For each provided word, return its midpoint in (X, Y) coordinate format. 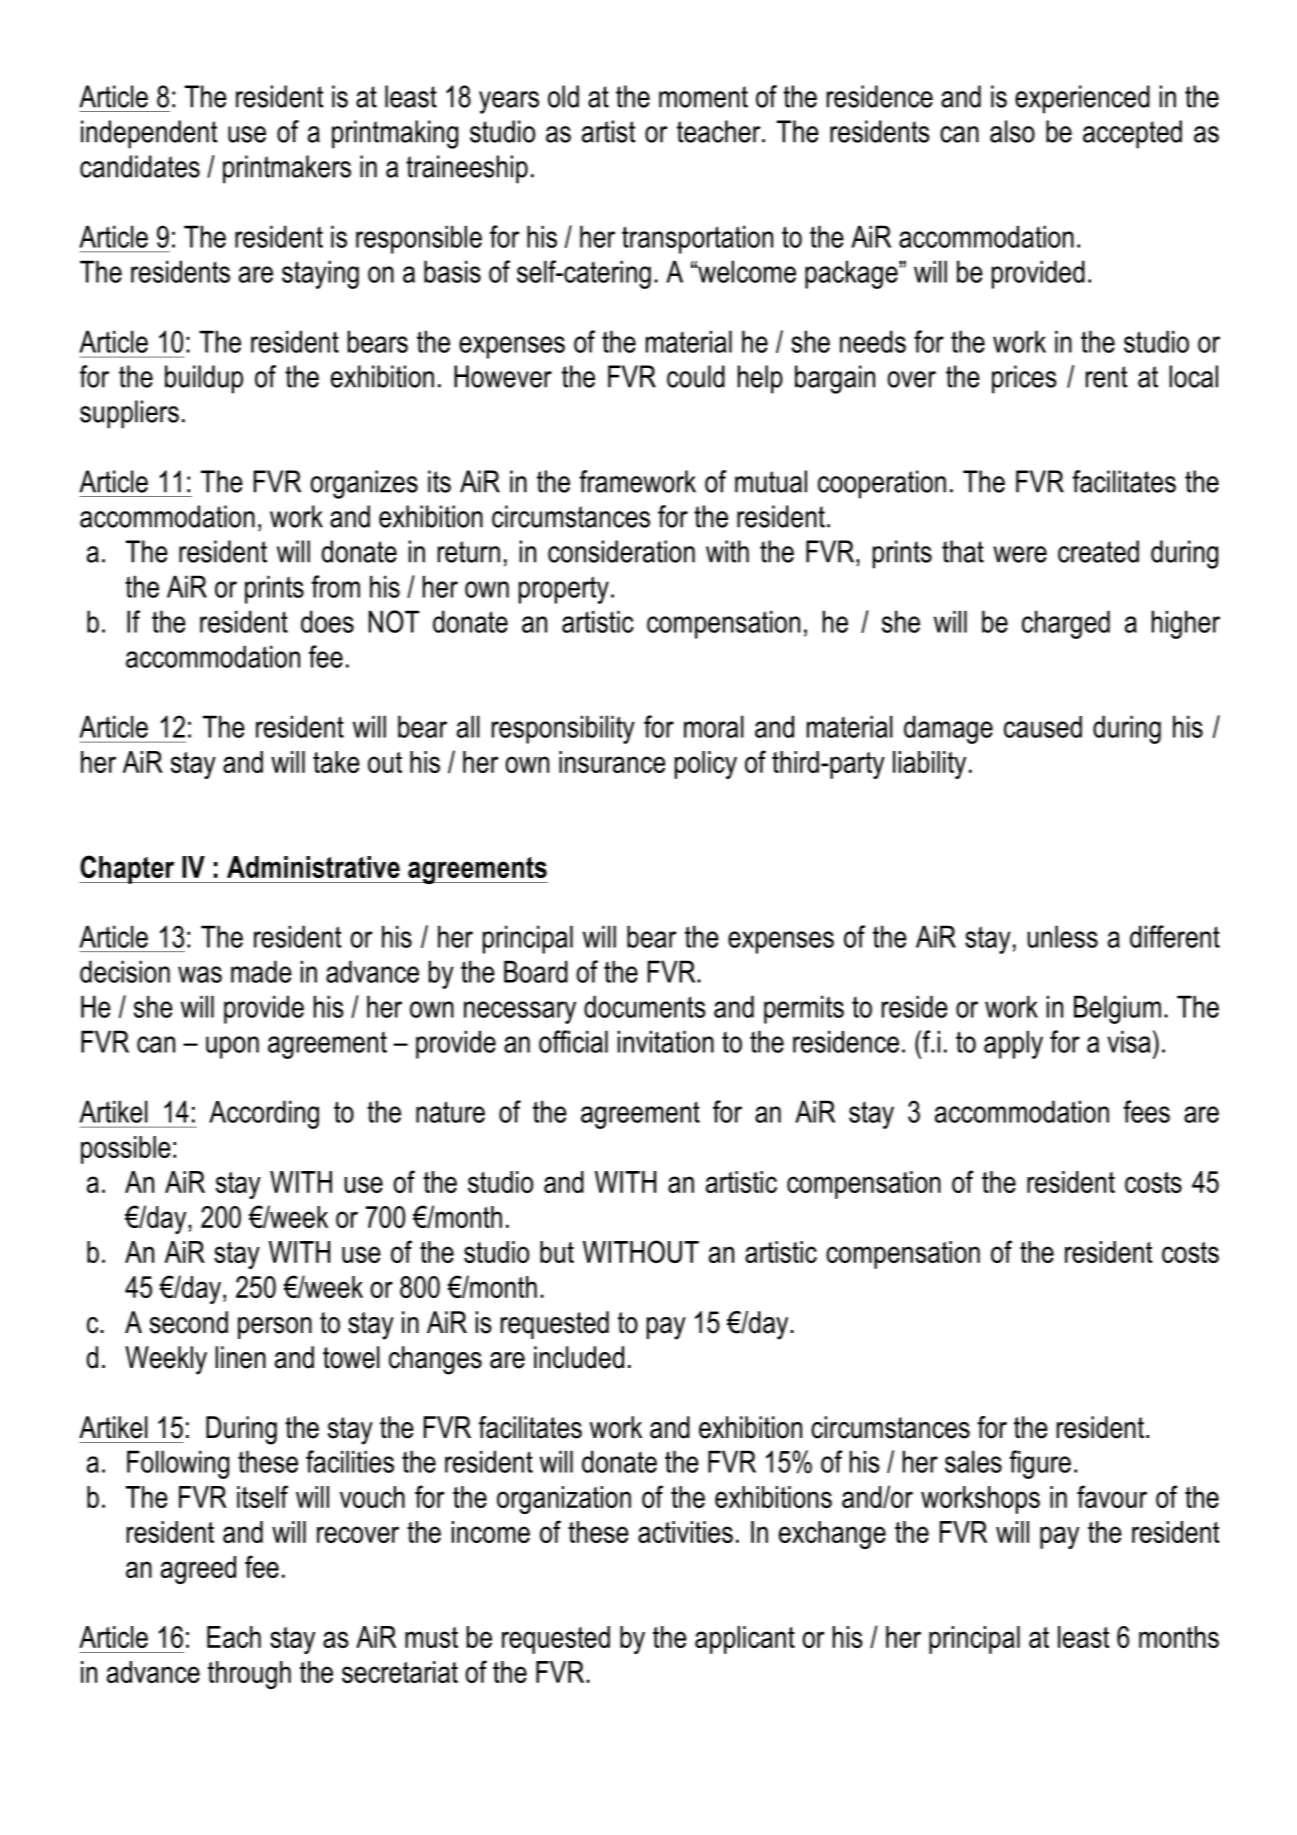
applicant (745, 1640)
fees (1146, 1111)
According (264, 1114)
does (327, 621)
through (249, 1675)
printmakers (287, 169)
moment (703, 97)
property (564, 590)
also (1012, 131)
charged (1066, 624)
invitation (666, 1041)
